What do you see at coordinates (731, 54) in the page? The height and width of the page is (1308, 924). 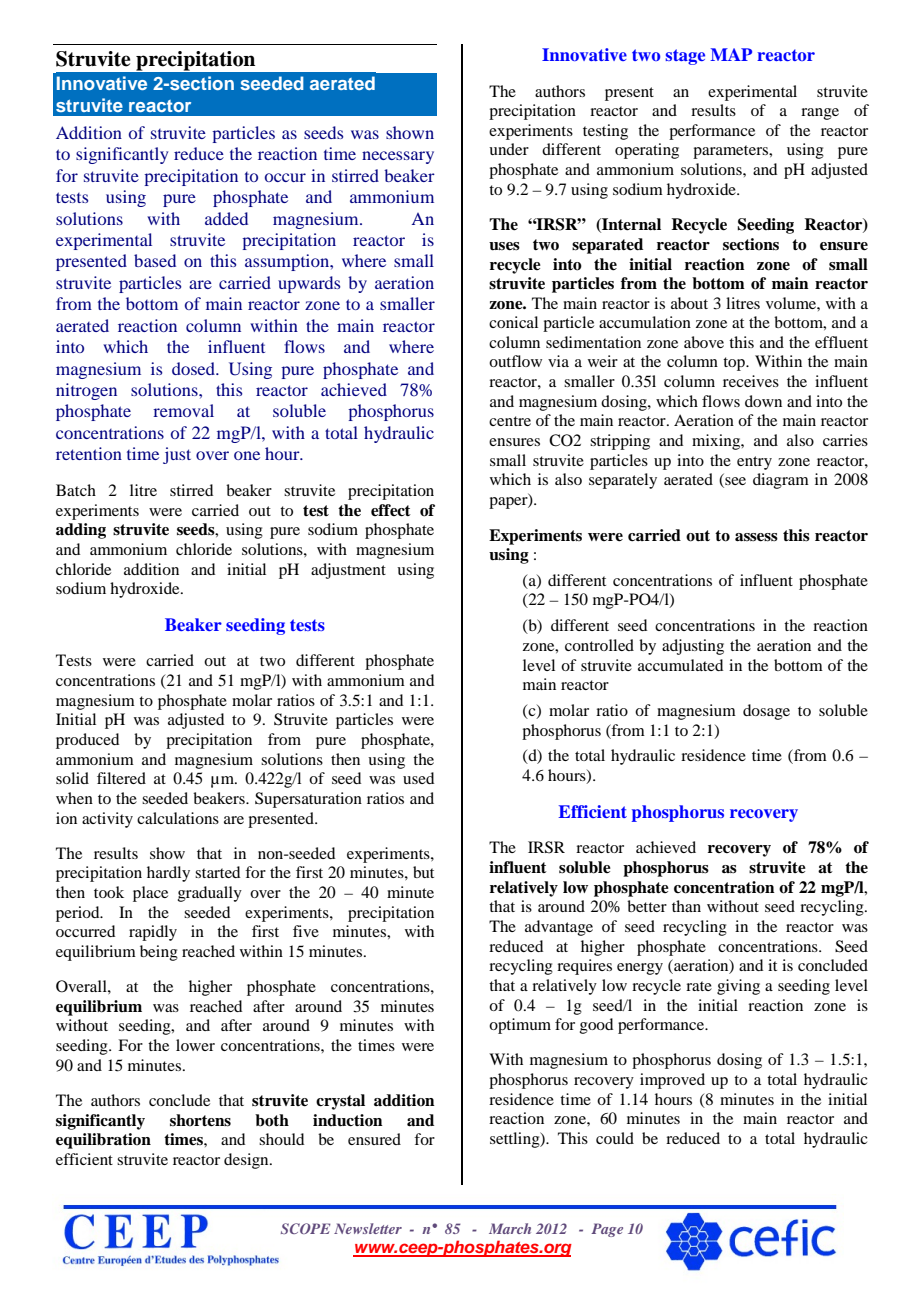 I see `MAP` at bounding box center [731, 54].
